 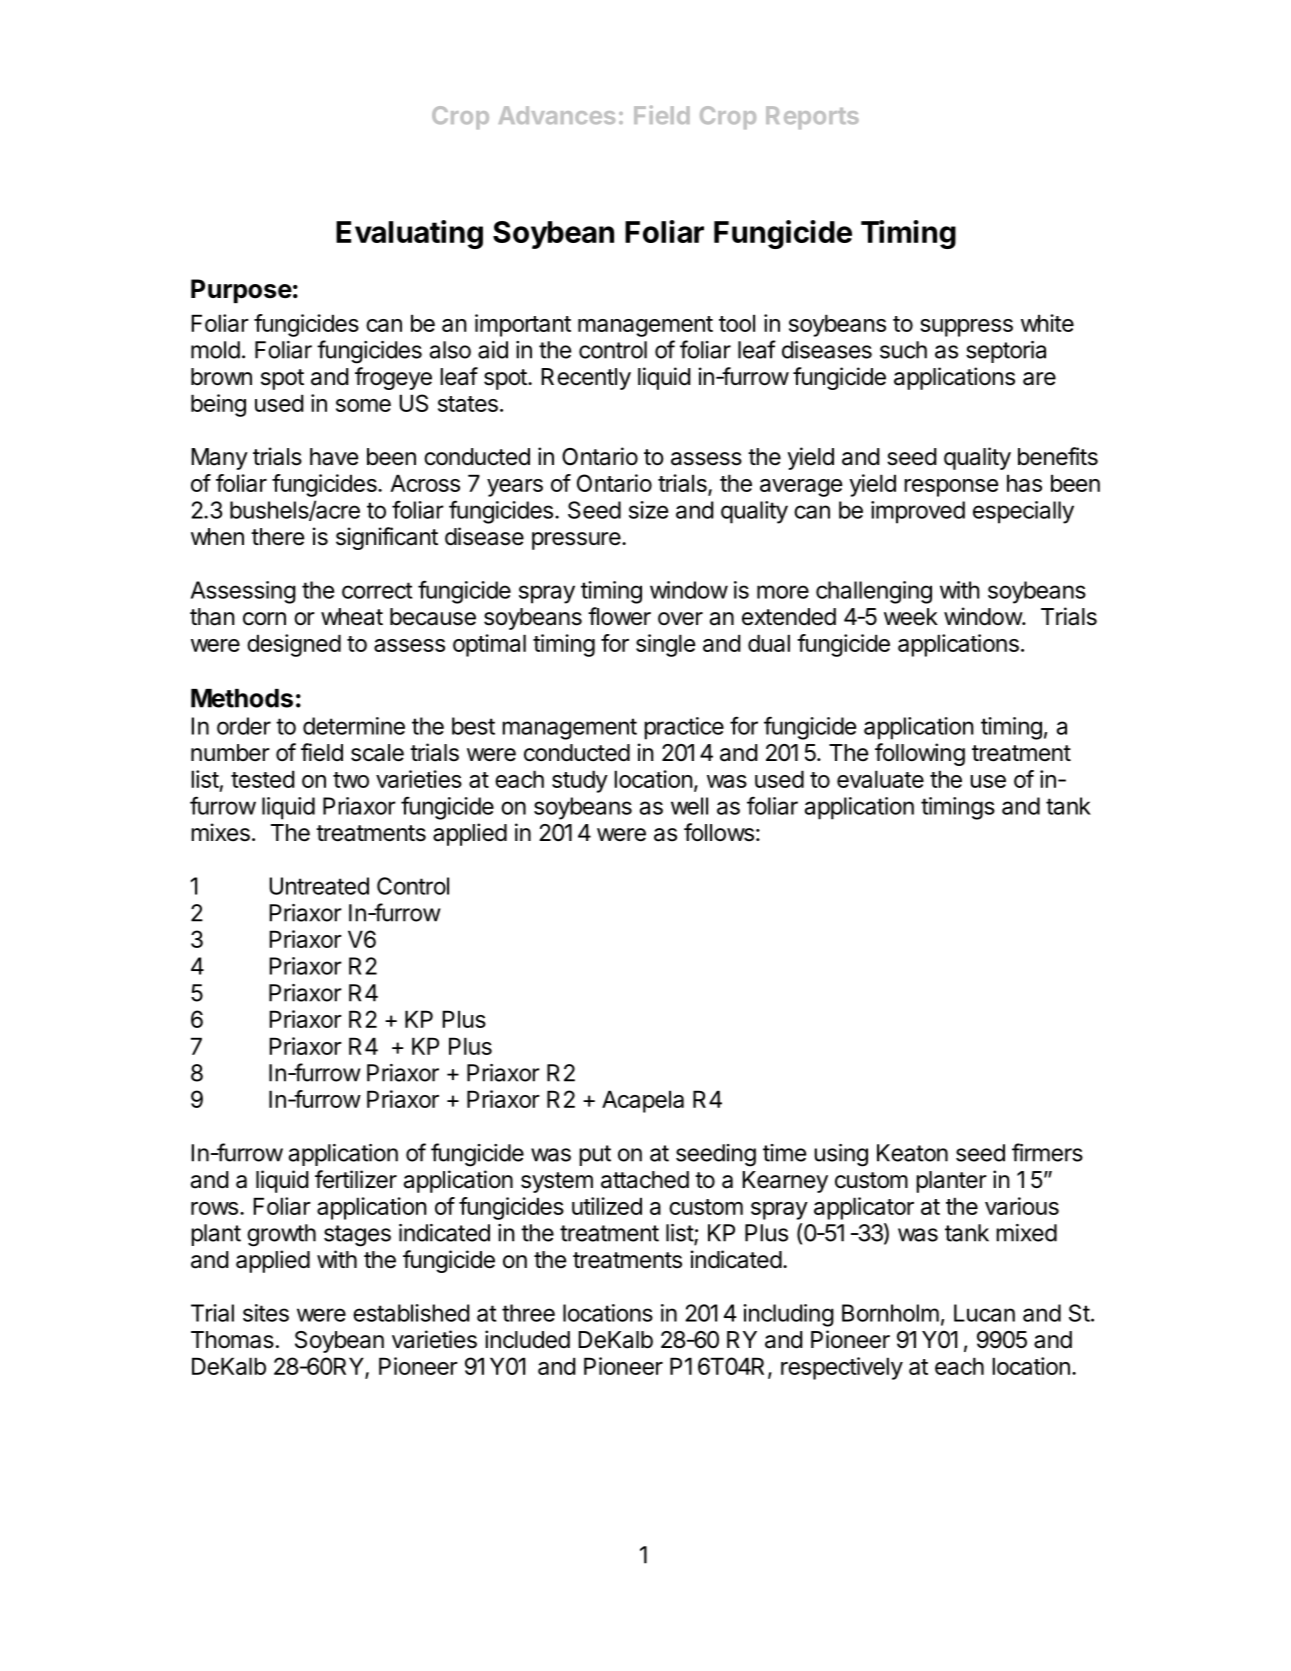 I want to click on sites, so click(x=266, y=1313).
